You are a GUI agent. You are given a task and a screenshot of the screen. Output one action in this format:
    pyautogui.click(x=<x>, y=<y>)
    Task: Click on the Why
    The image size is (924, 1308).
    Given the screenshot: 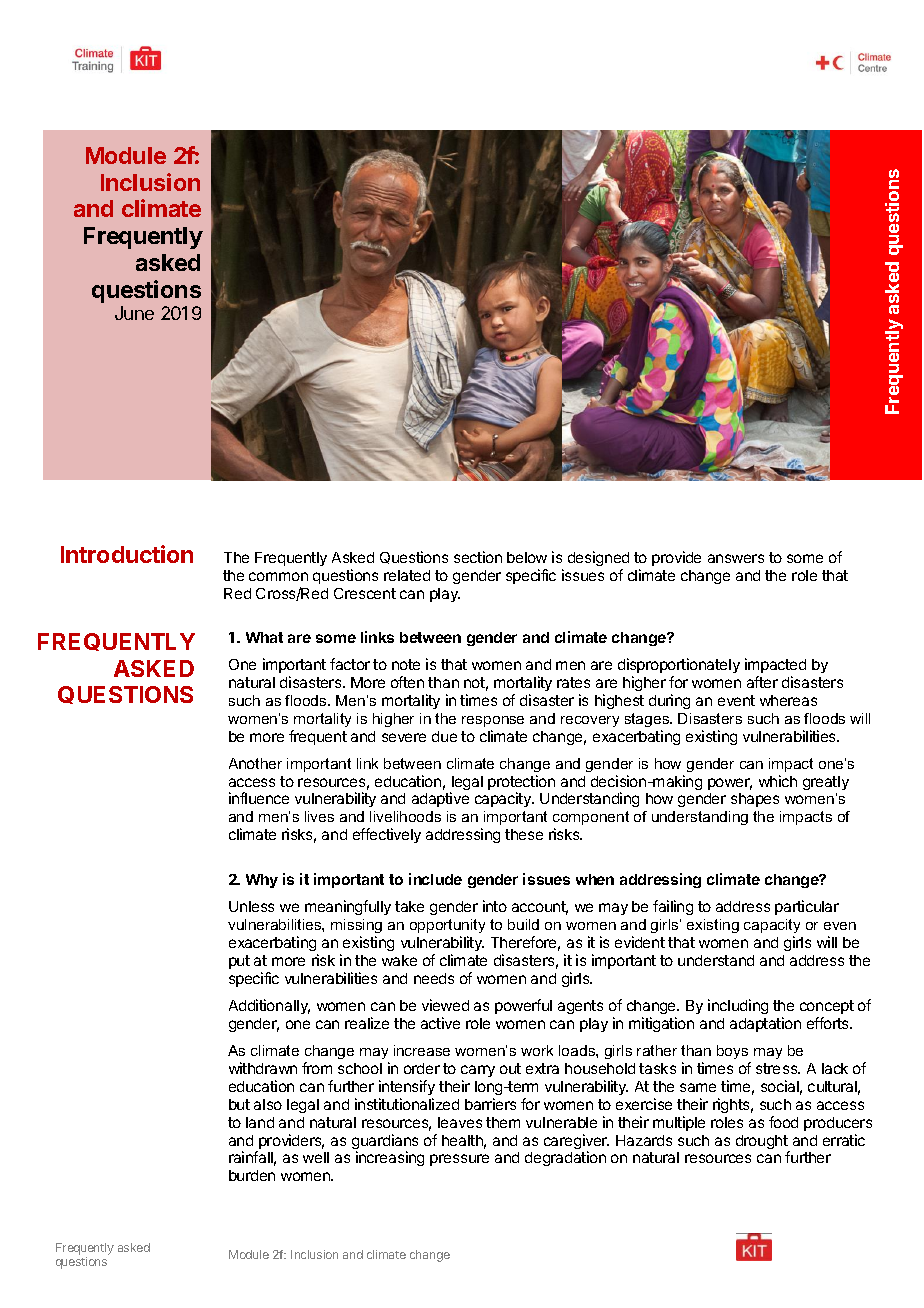 What is the action you would take?
    pyautogui.click(x=262, y=881)
